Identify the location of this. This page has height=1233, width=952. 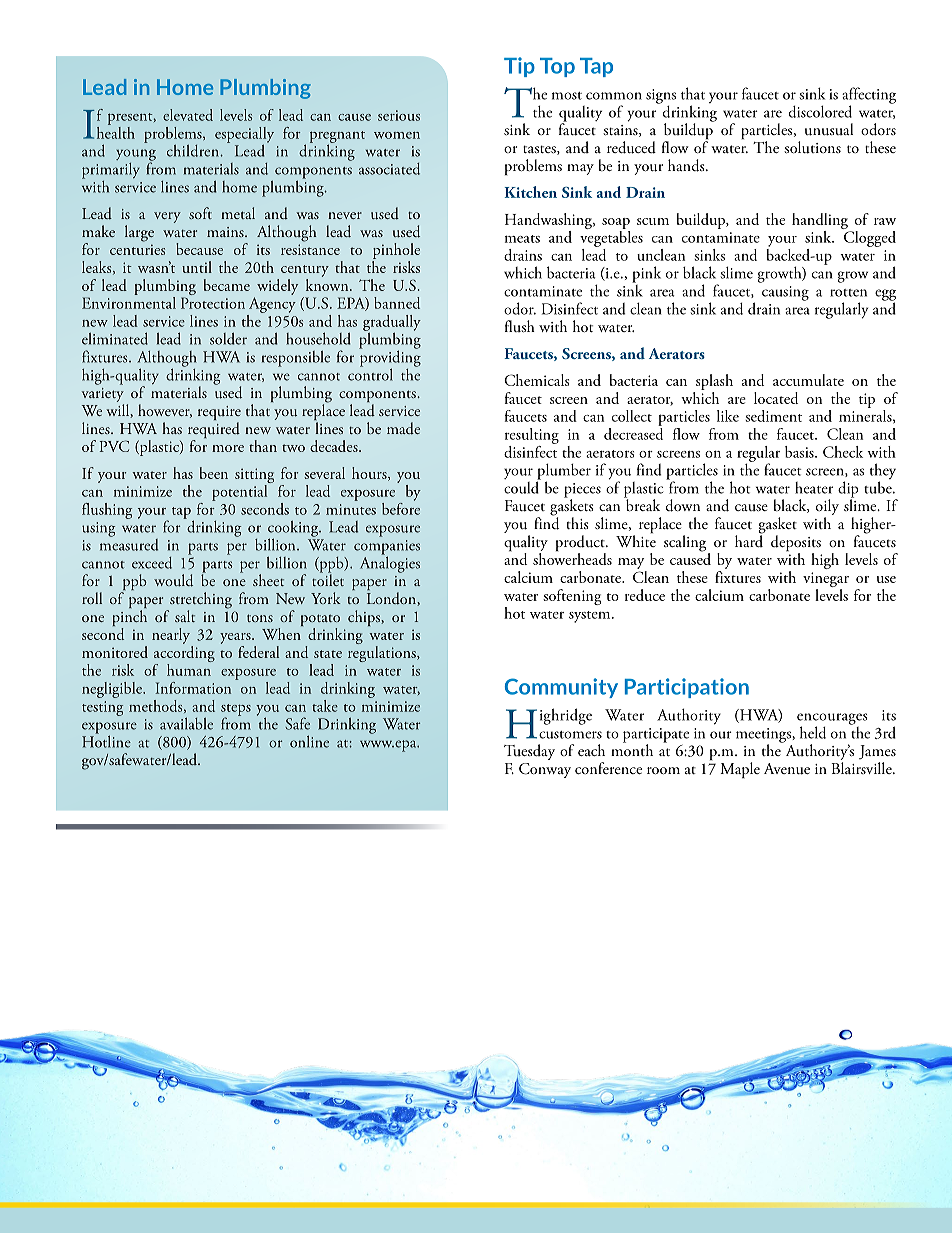
(578, 523).
